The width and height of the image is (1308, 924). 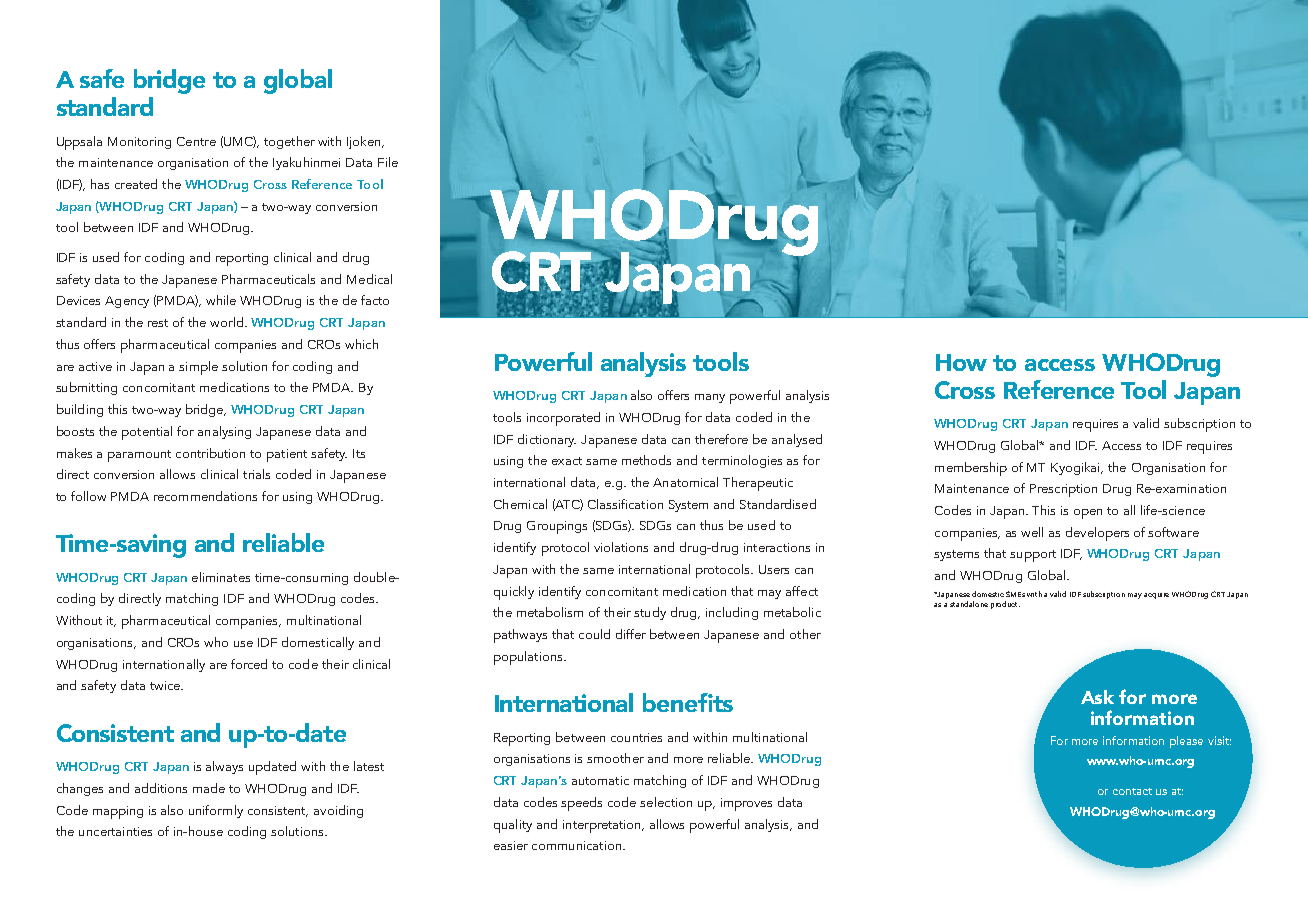 I want to click on Centre, so click(x=196, y=141).
